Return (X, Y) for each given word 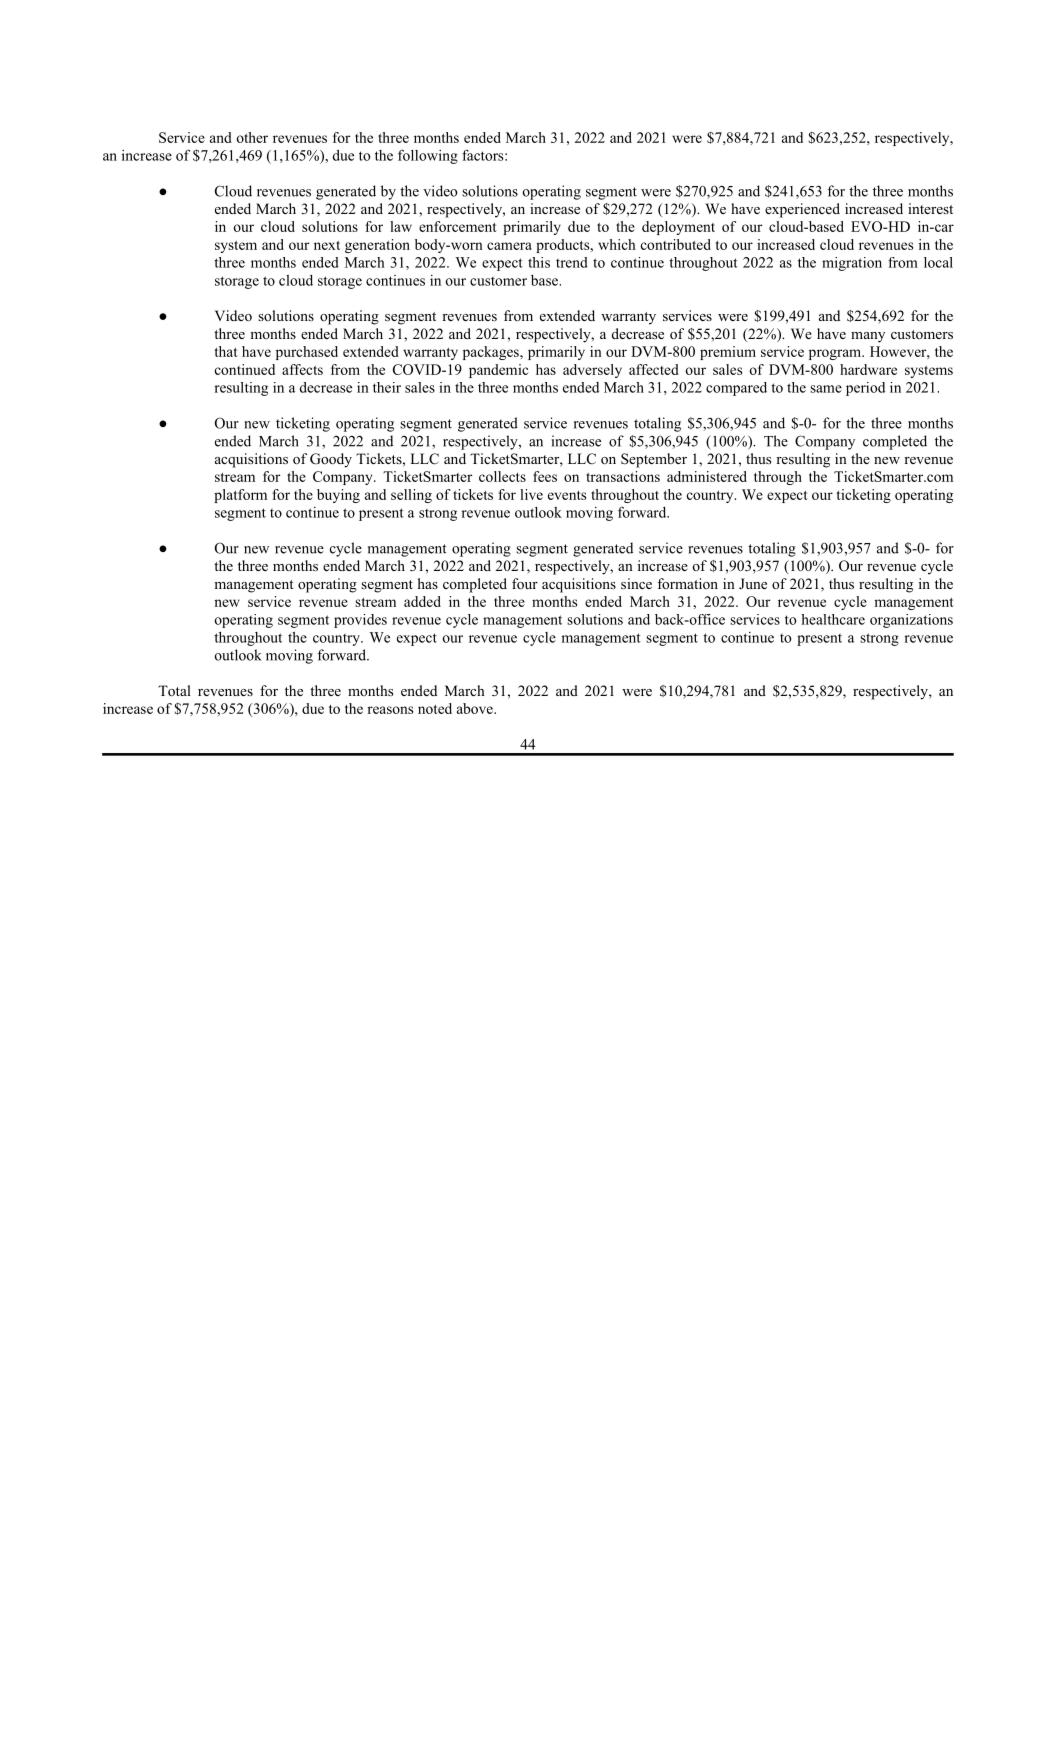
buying (338, 496)
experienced (802, 210)
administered (707, 476)
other (252, 137)
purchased (307, 353)
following (428, 156)
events (567, 495)
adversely (592, 371)
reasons (390, 710)
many (868, 337)
